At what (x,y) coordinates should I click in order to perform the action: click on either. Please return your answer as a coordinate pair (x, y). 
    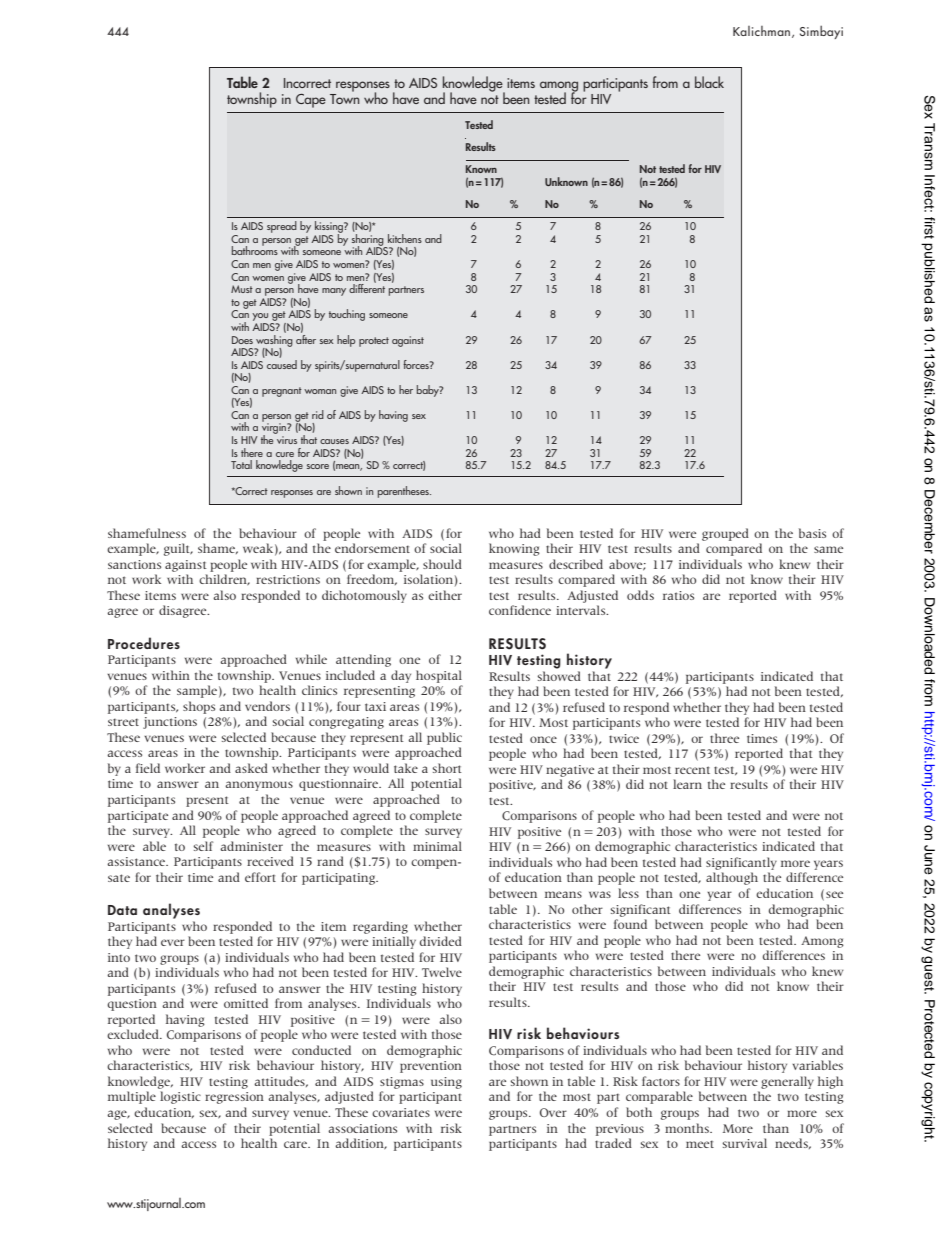
    Looking at the image, I should click on (445, 595).
